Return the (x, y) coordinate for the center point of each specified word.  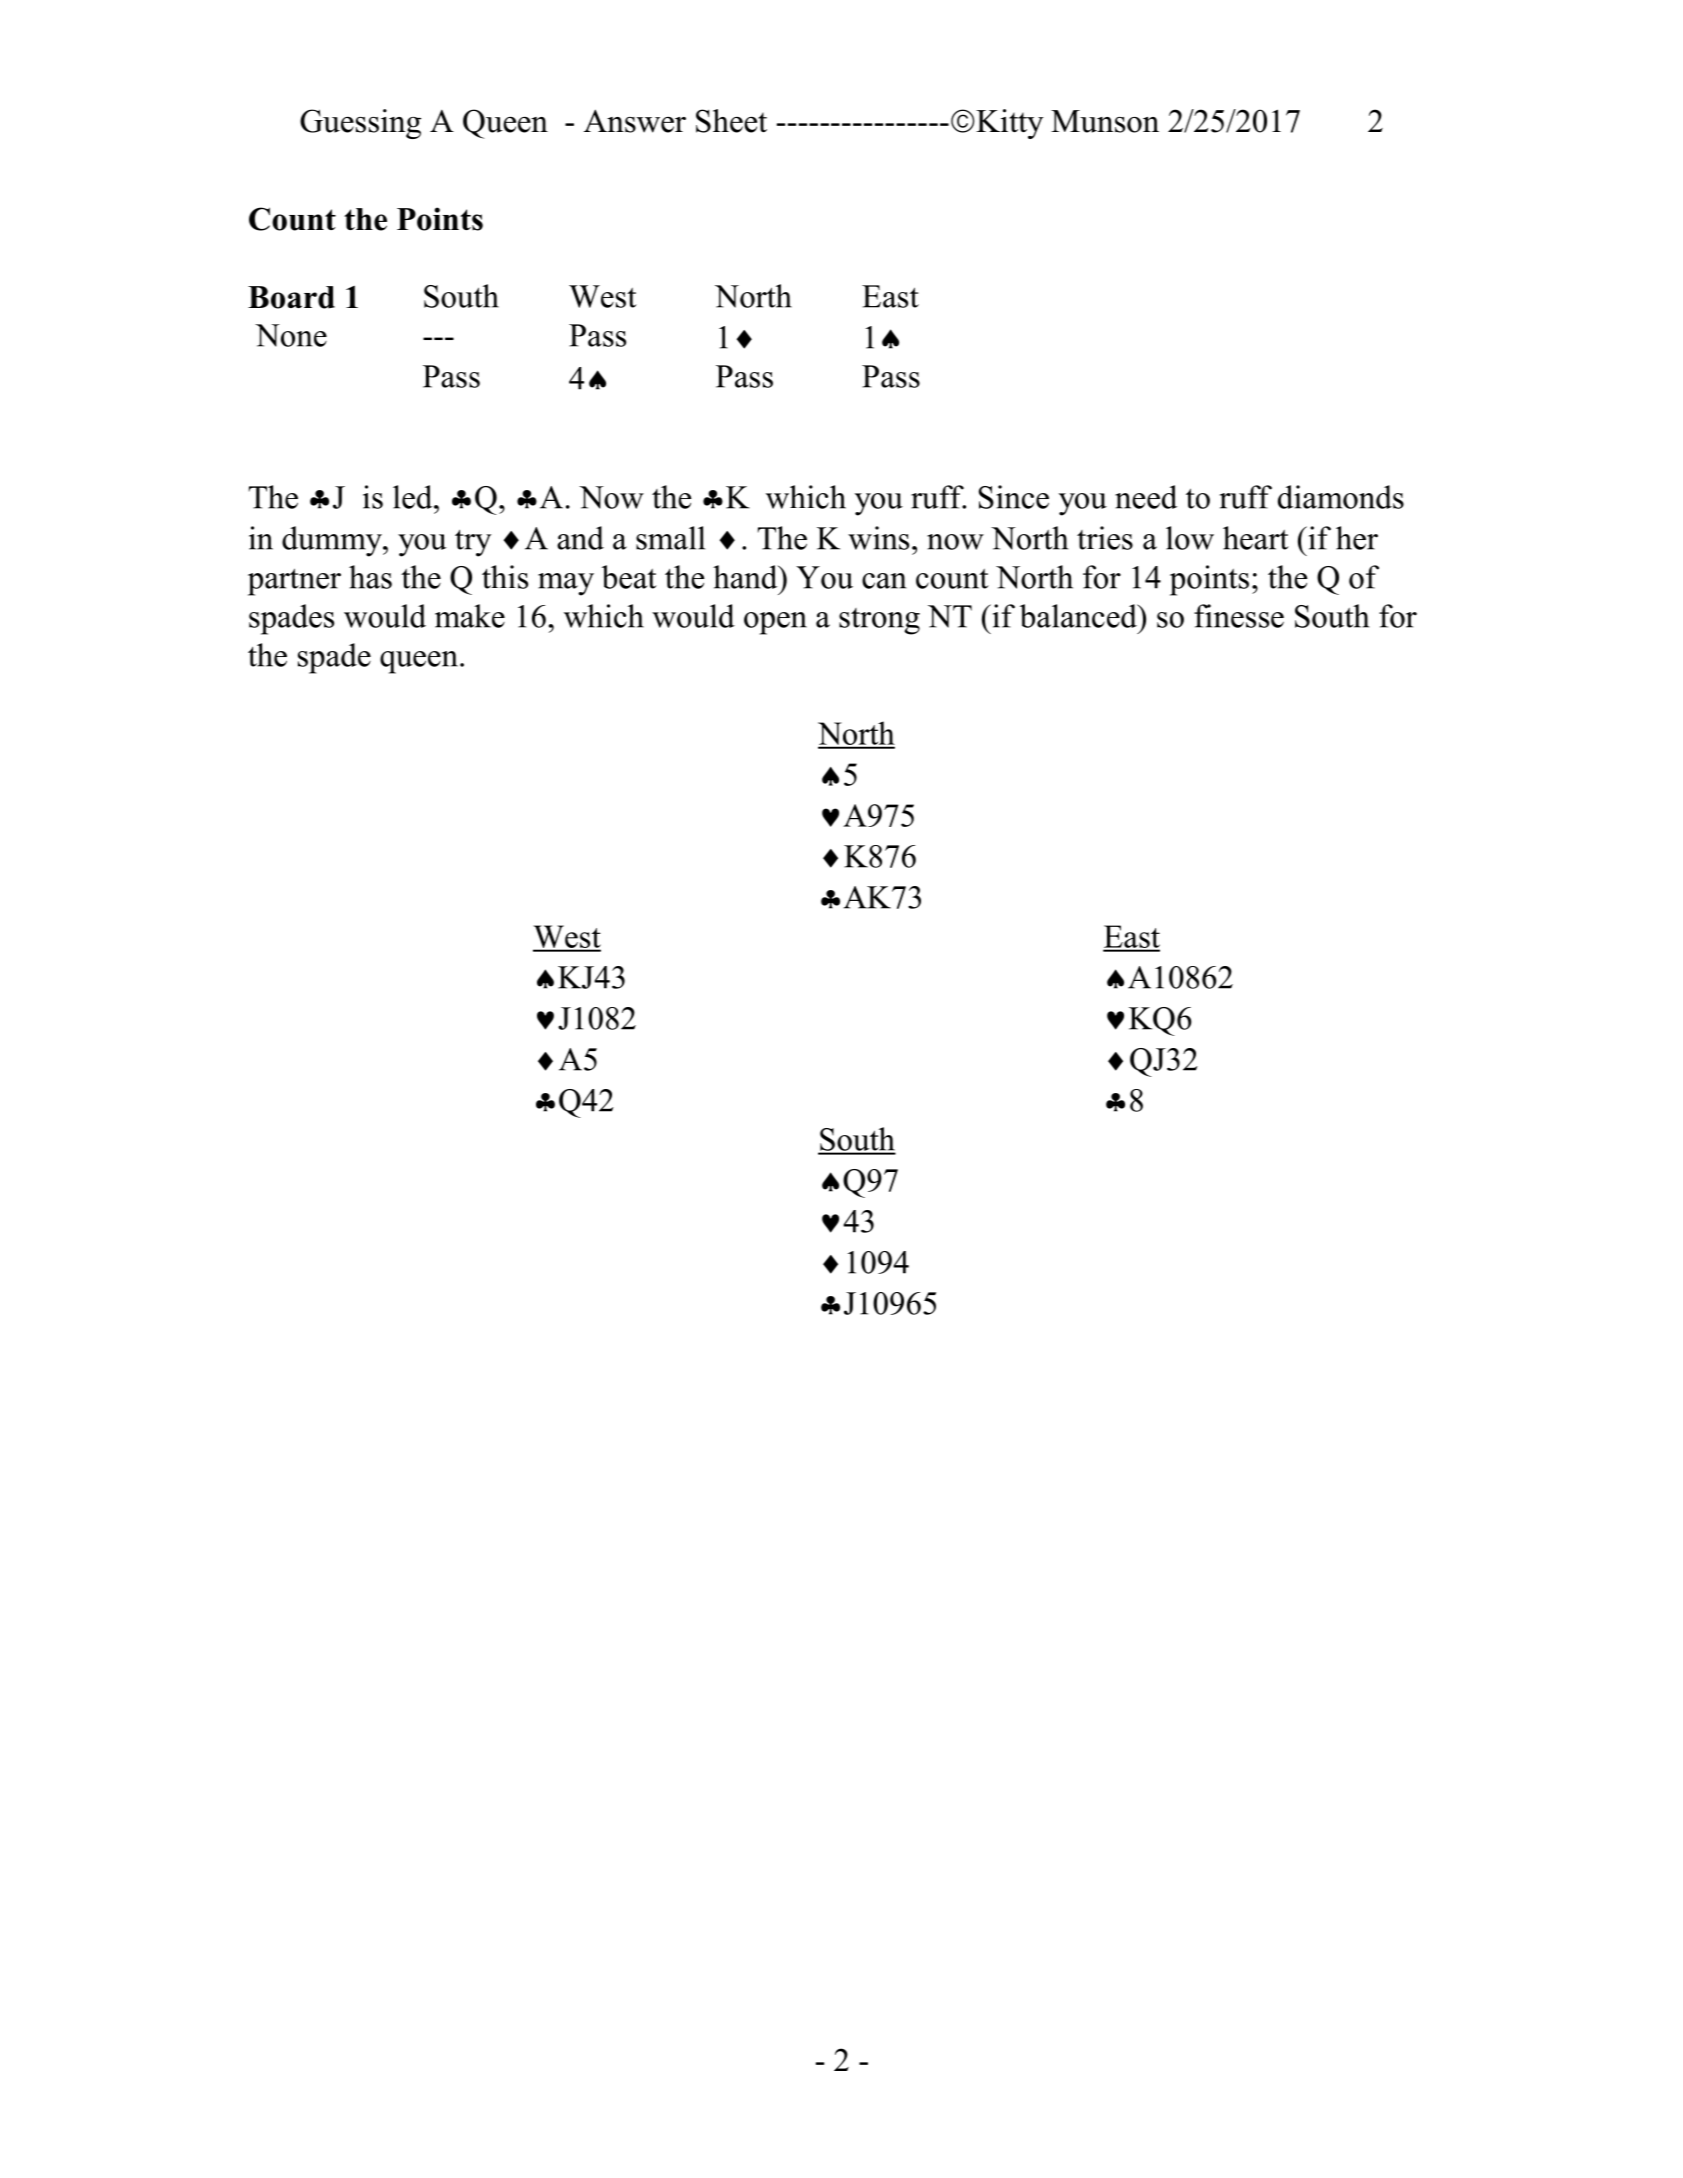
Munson (1105, 121)
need (1146, 497)
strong (879, 621)
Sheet (731, 121)
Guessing (360, 124)
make (470, 616)
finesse (1239, 616)
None (291, 335)
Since (1014, 497)
